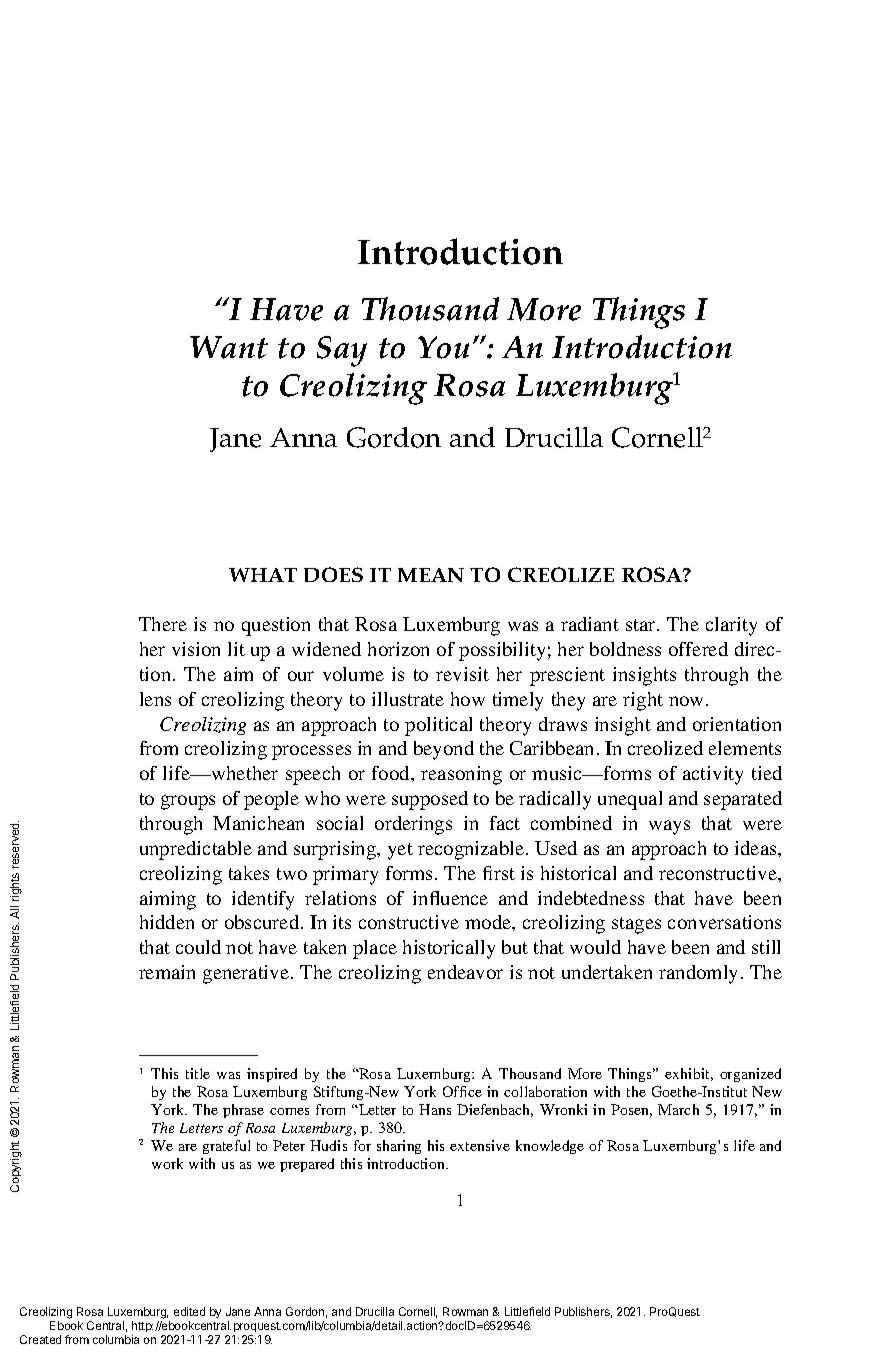 This screenshot has width=878, height=1372. I want to click on unpredictable, so click(196, 850).
